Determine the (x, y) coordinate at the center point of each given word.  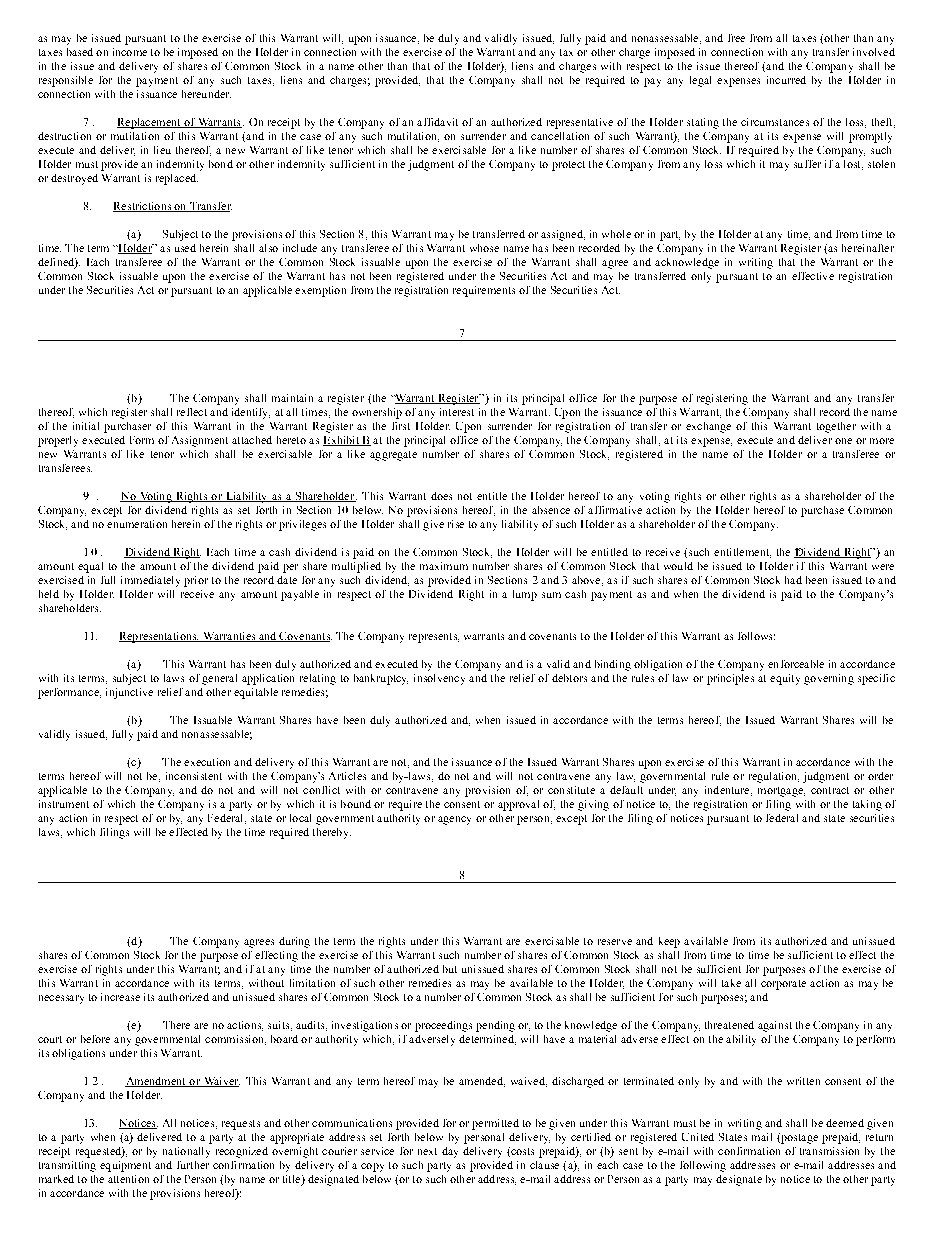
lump (525, 595)
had (793, 580)
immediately (150, 581)
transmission (829, 1151)
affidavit (437, 122)
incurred (786, 80)
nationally (186, 1152)
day (450, 1152)
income (130, 52)
